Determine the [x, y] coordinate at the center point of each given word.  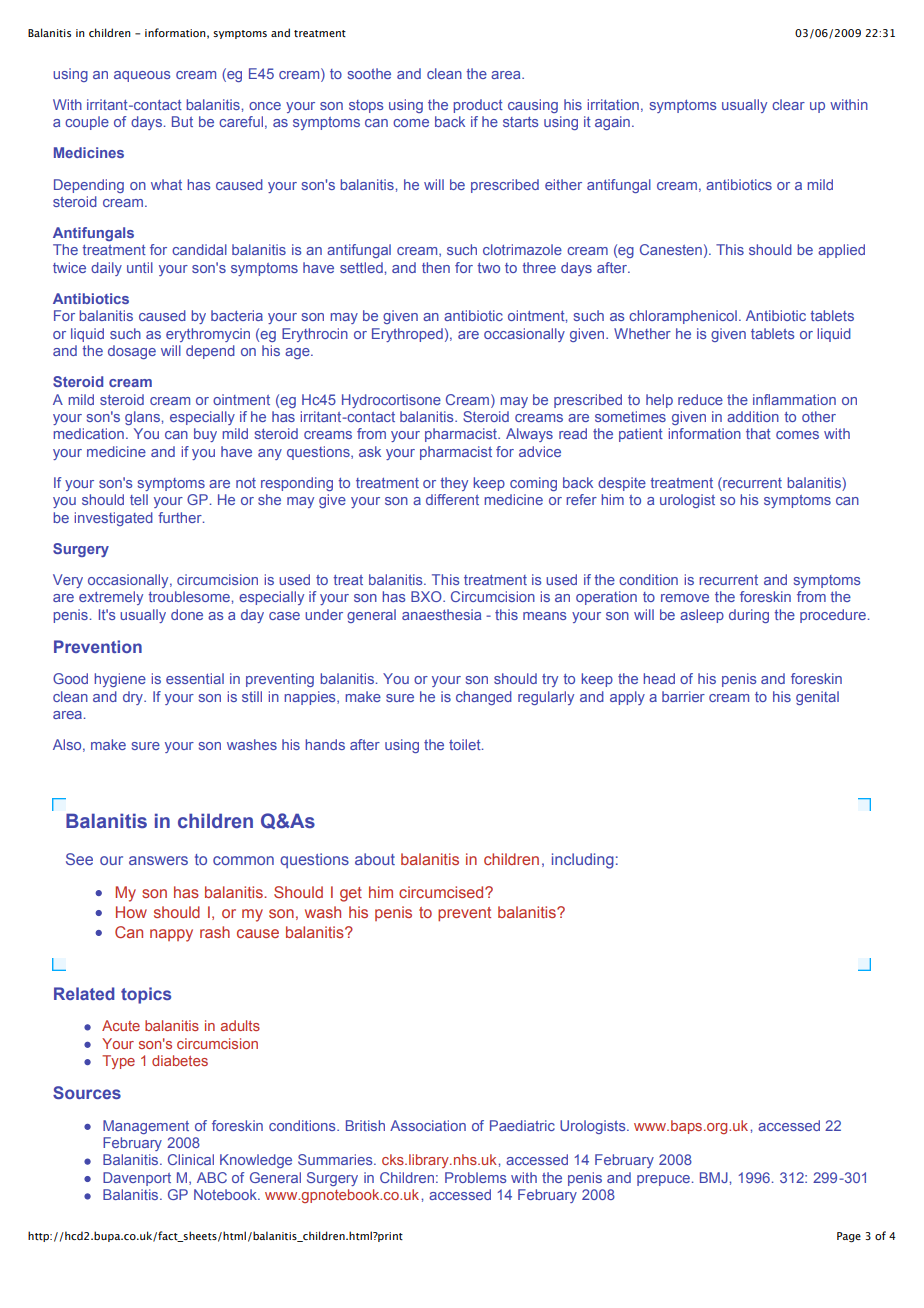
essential [195, 678]
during [749, 616]
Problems [476, 1177]
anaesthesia [441, 614]
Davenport [137, 1179]
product [478, 106]
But [182, 121]
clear [788, 104]
